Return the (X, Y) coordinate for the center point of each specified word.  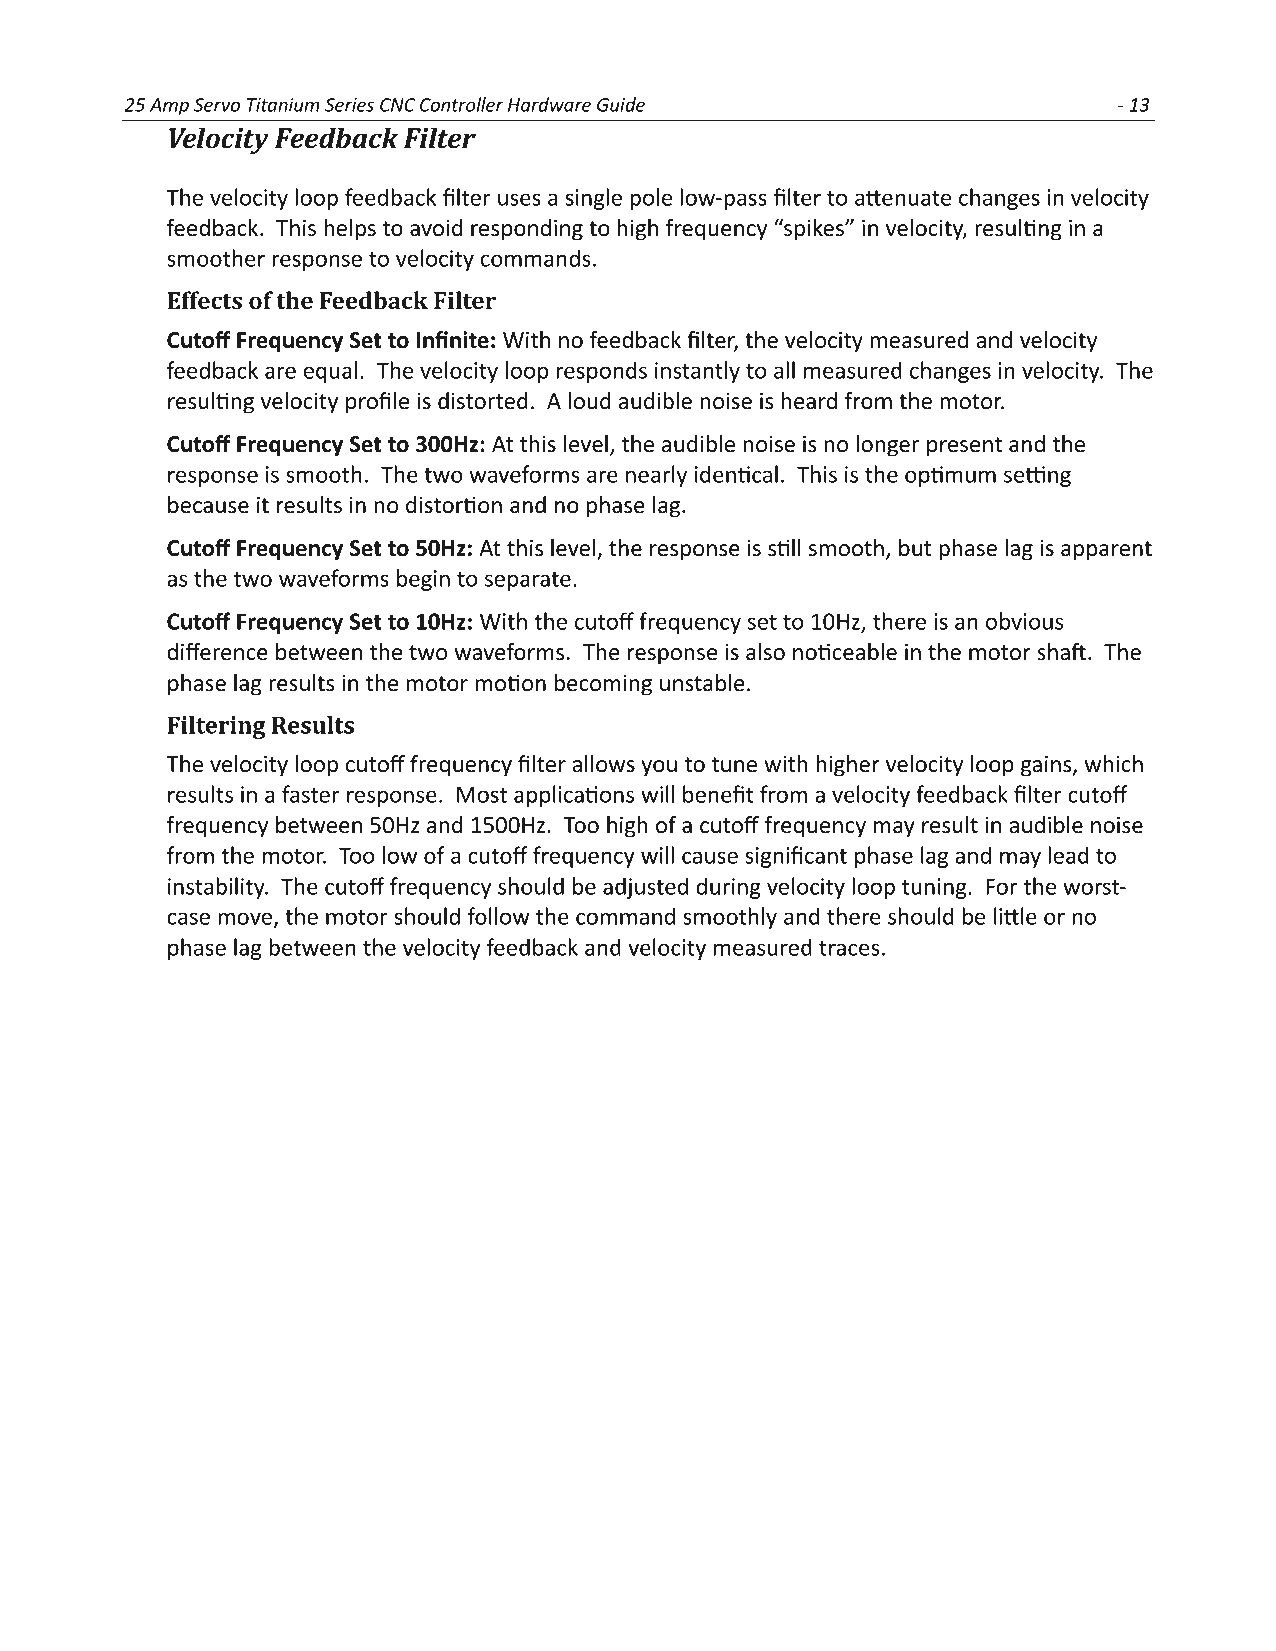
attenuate (903, 198)
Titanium (283, 105)
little (1015, 916)
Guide (621, 104)
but (915, 548)
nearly (656, 476)
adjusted (645, 888)
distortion (454, 505)
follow (499, 916)
